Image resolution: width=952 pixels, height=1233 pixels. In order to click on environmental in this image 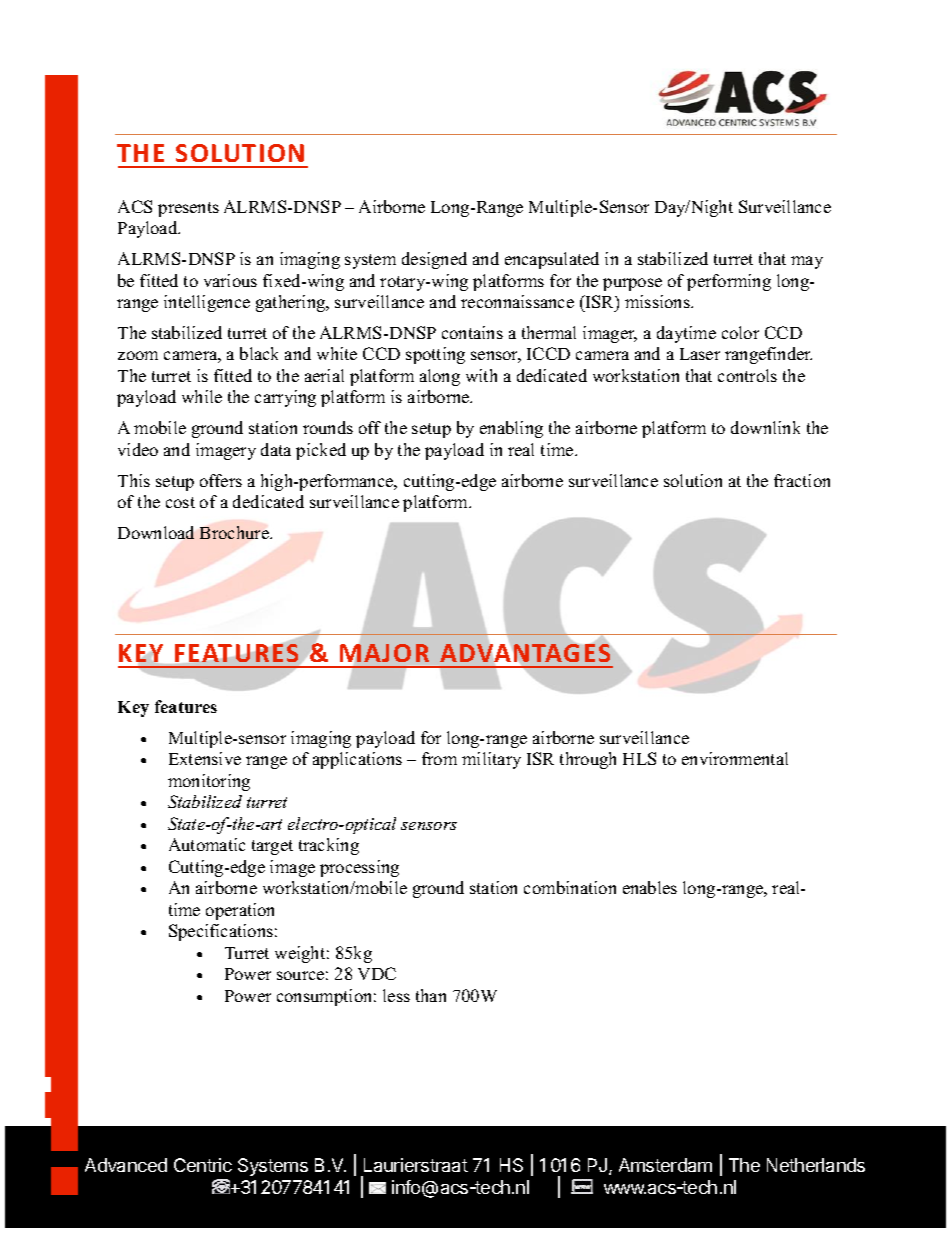, I will do `click(735, 758)`.
